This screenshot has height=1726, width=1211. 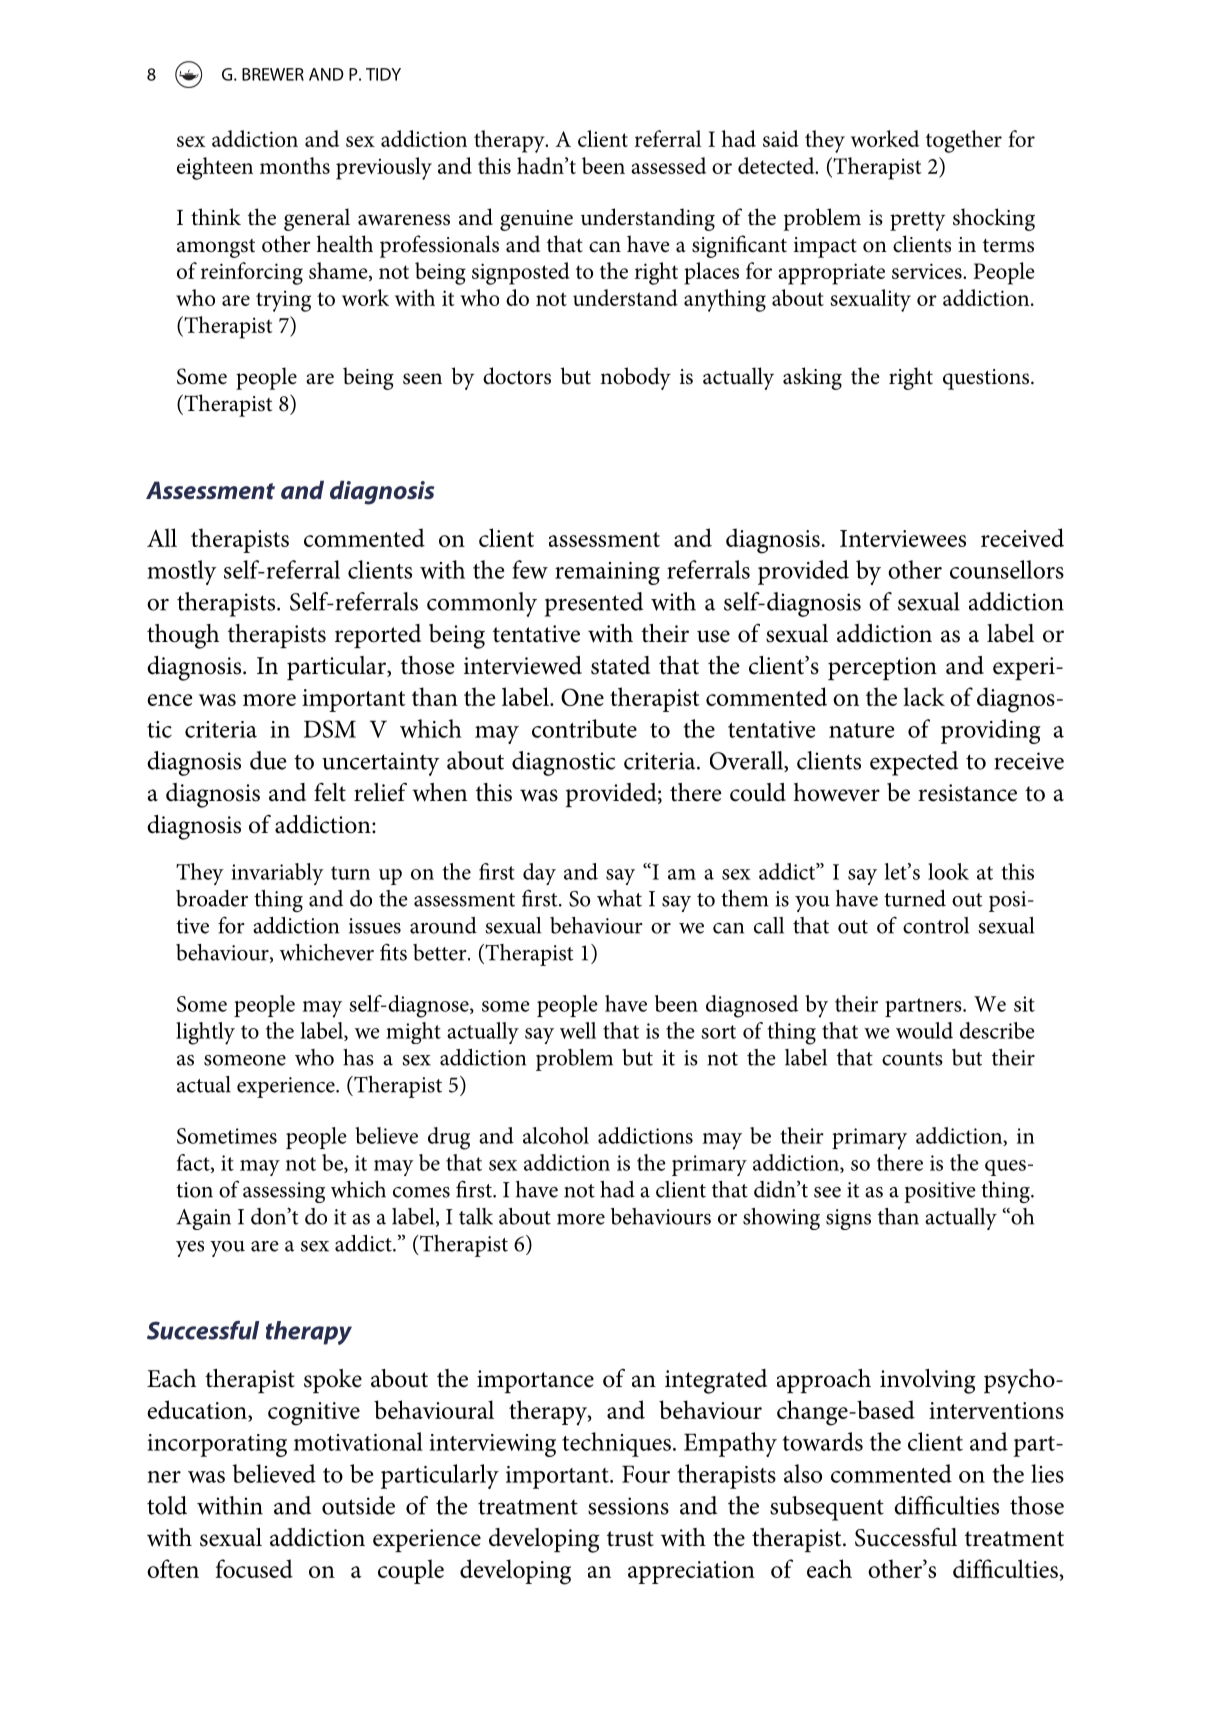 What do you see at coordinates (924, 696) in the screenshot?
I see `lack` at bounding box center [924, 696].
